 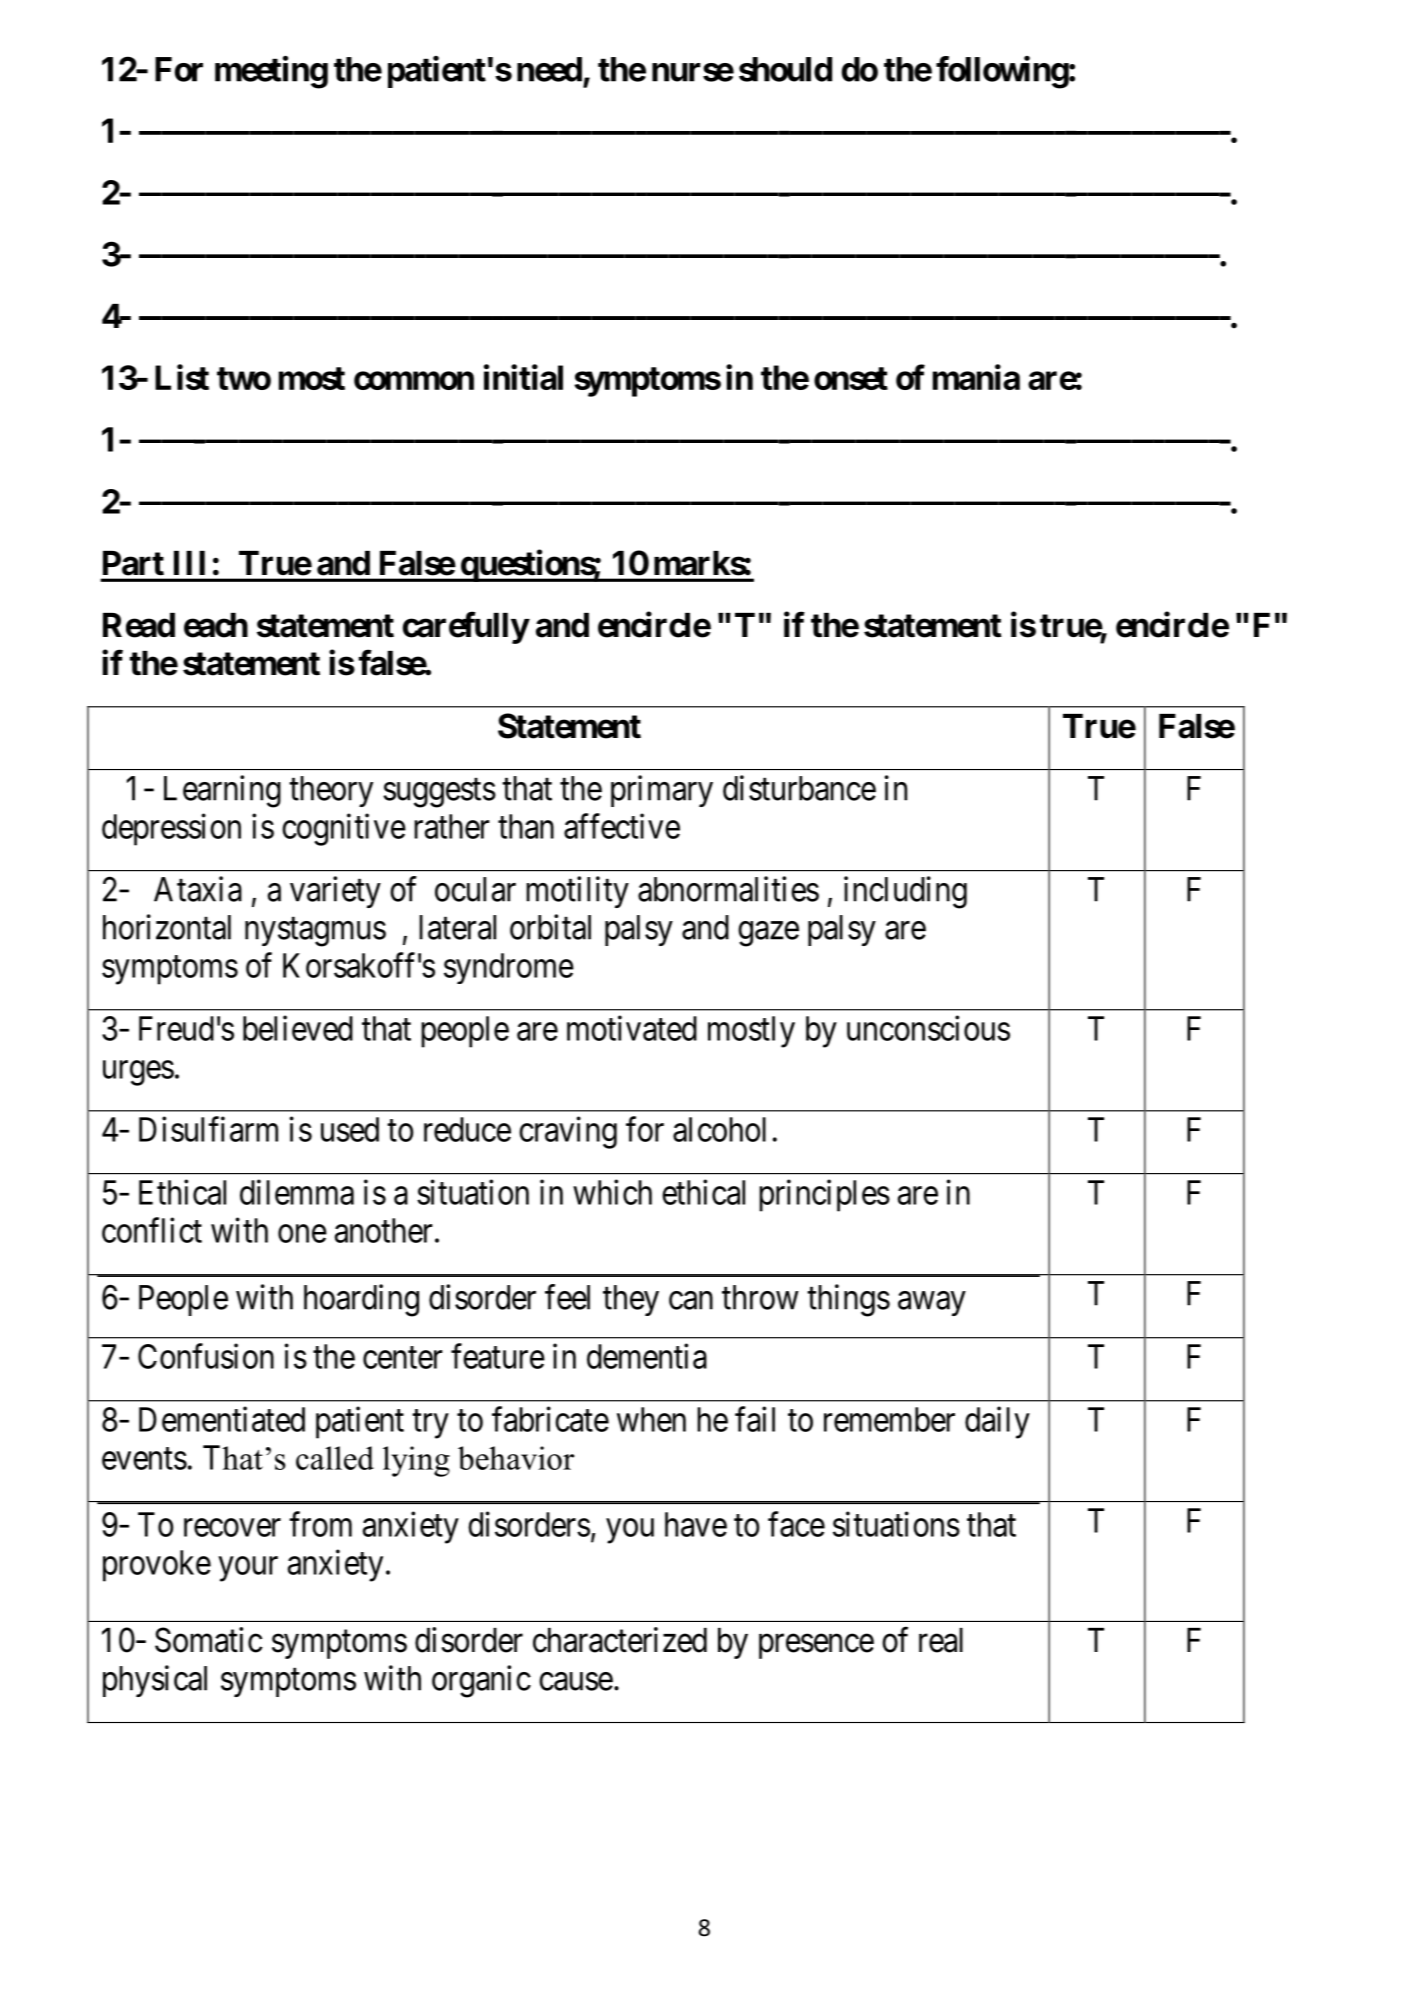 I want to click on characterized, so click(x=620, y=1640).
